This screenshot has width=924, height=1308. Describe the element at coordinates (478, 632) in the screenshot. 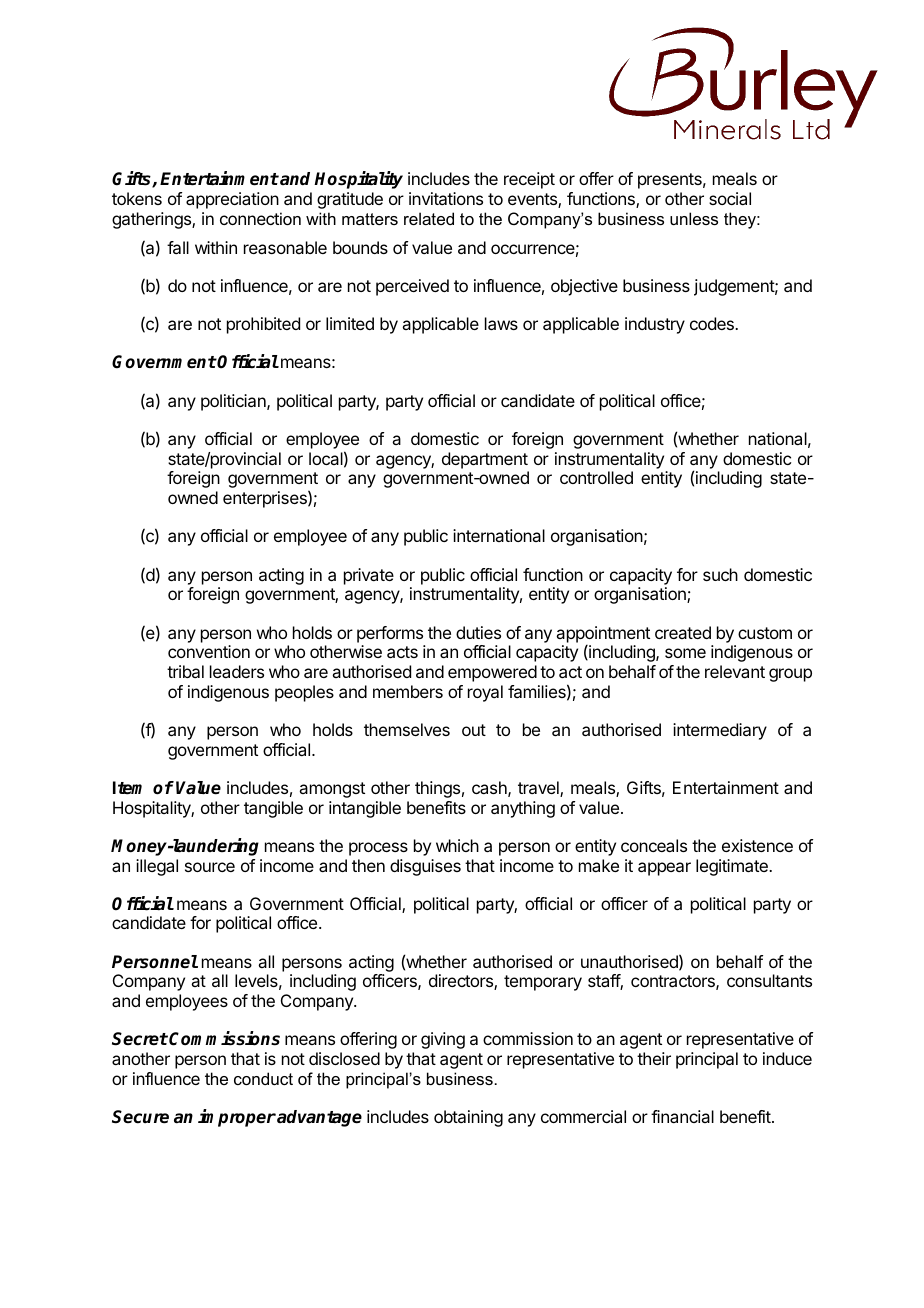

I see `duties` at that location.
